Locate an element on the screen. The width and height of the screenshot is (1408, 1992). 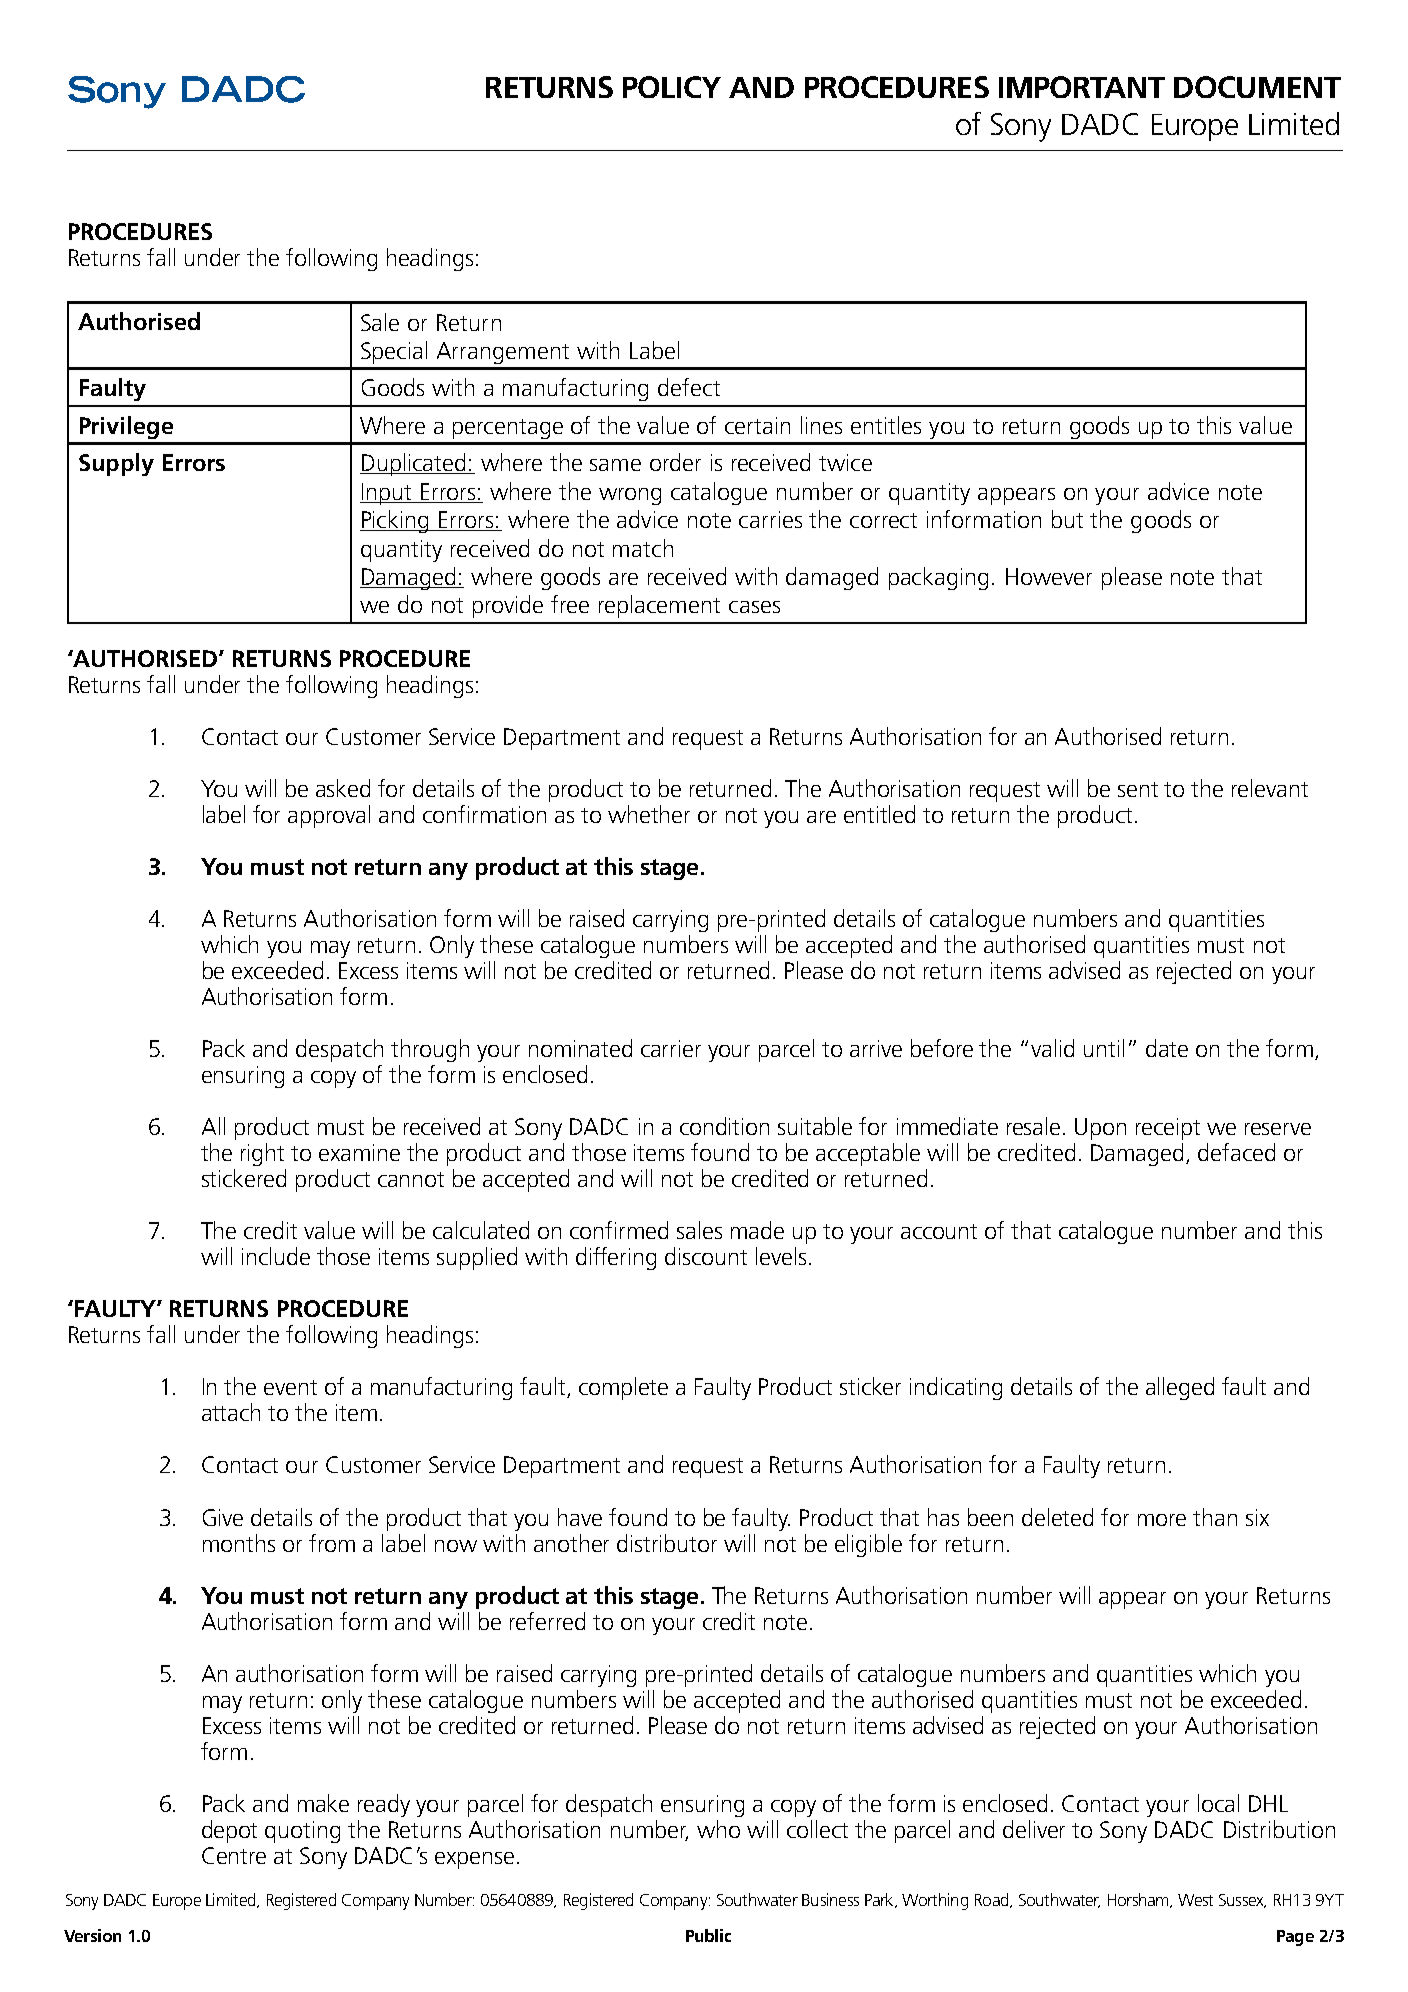
alleged is located at coordinates (1180, 1388).
